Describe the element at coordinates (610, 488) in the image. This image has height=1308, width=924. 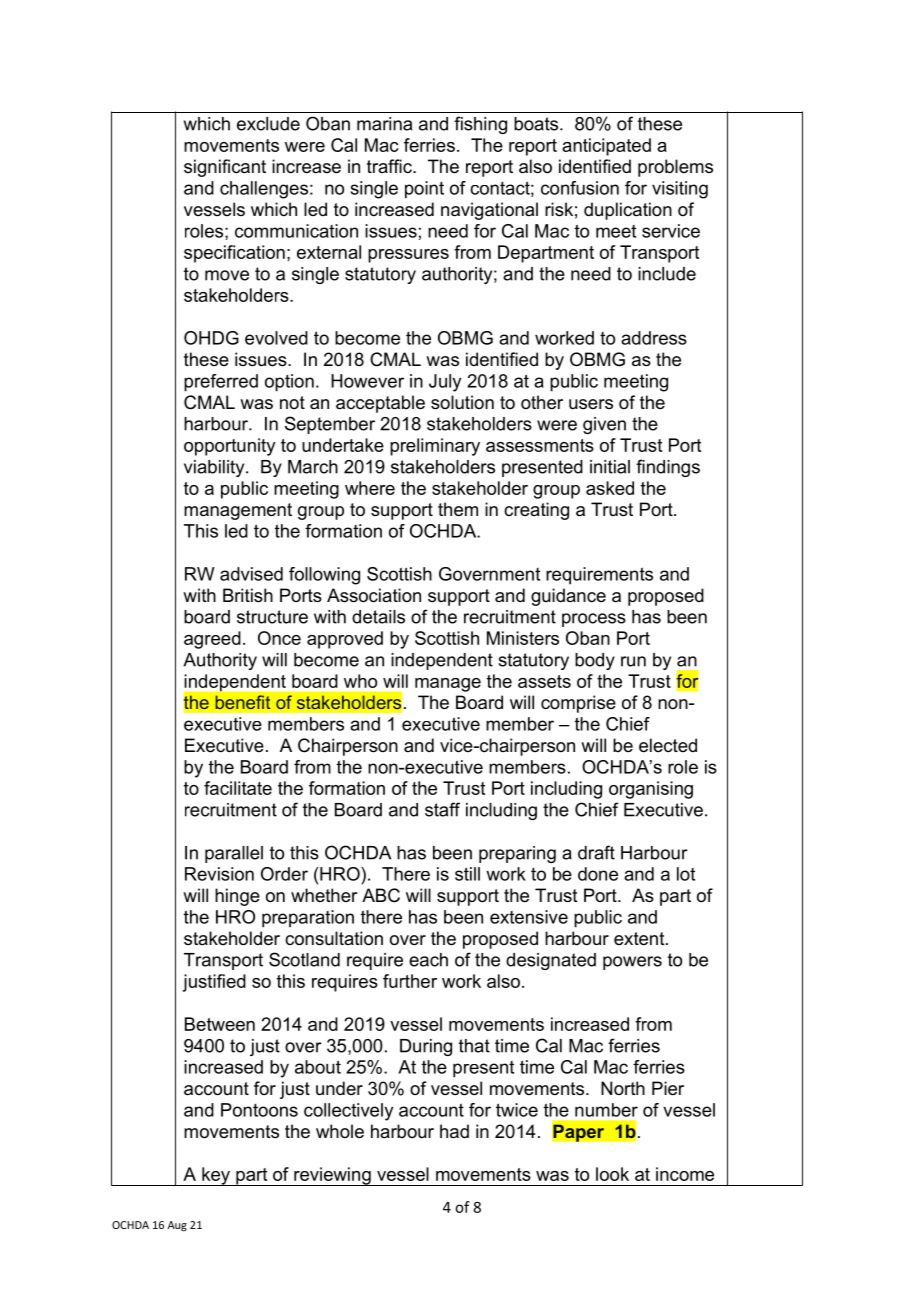
I see `asked` at that location.
